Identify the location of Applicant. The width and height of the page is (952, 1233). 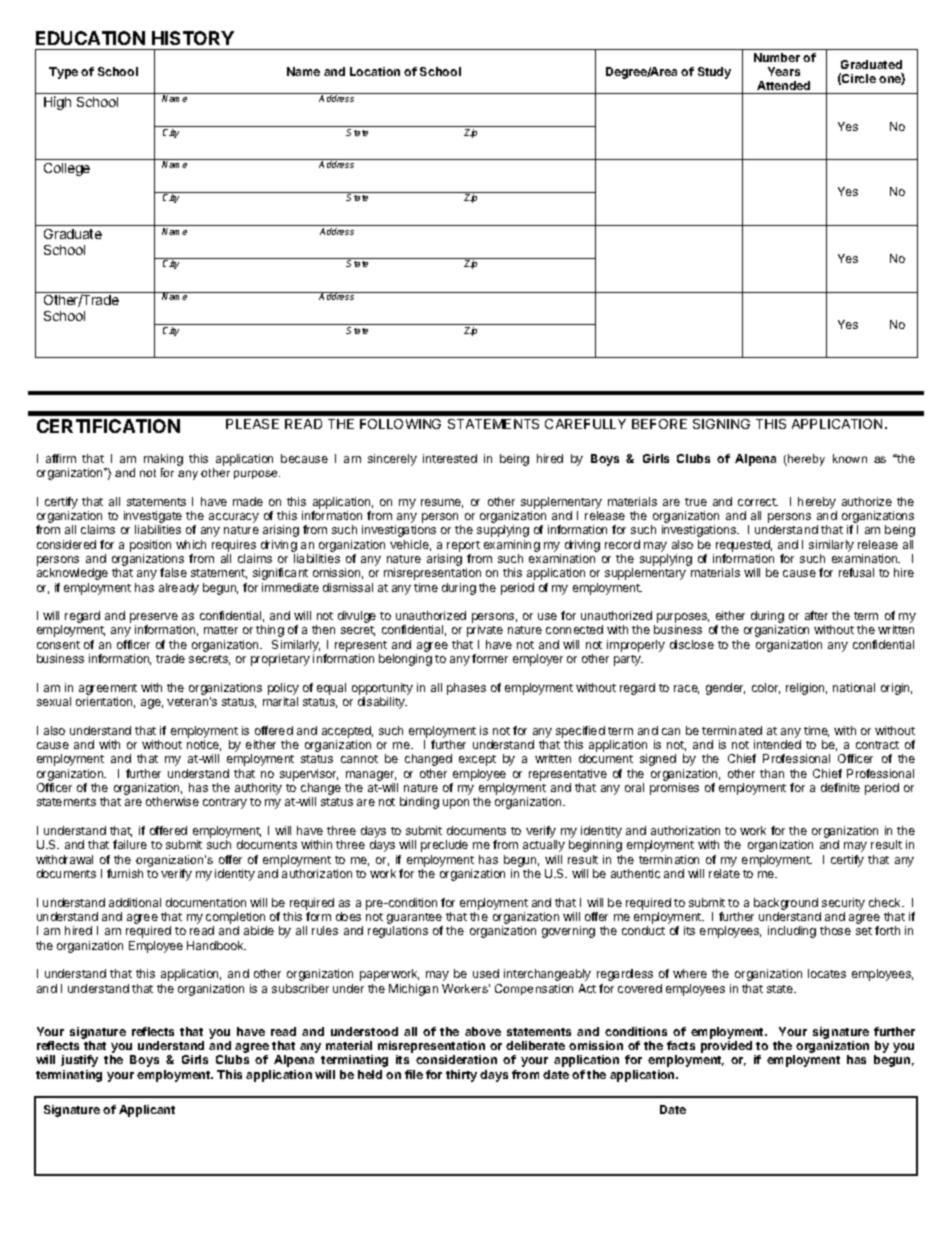
(147, 1111).
